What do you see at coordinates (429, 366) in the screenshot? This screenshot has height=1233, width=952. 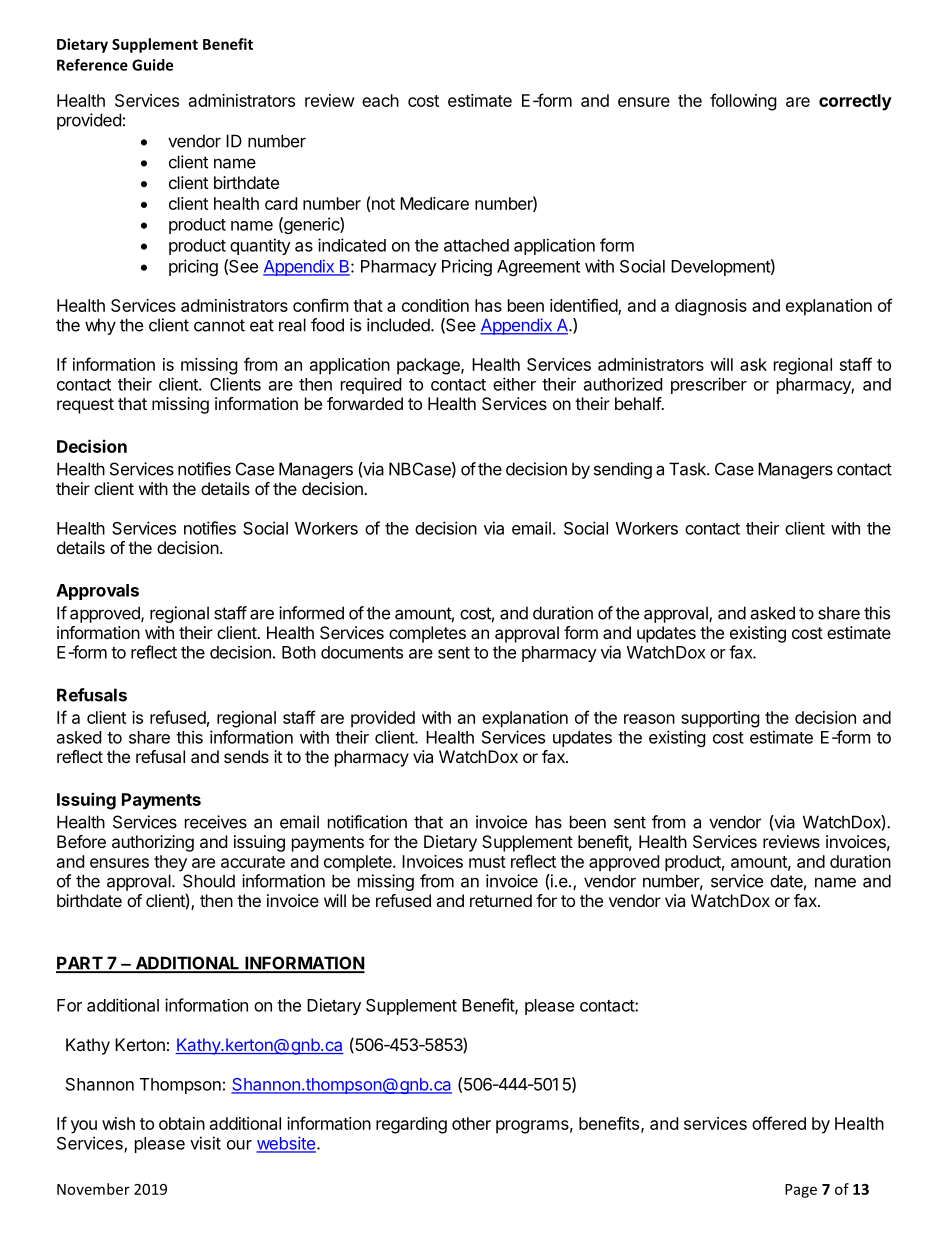 I see `package` at bounding box center [429, 366].
